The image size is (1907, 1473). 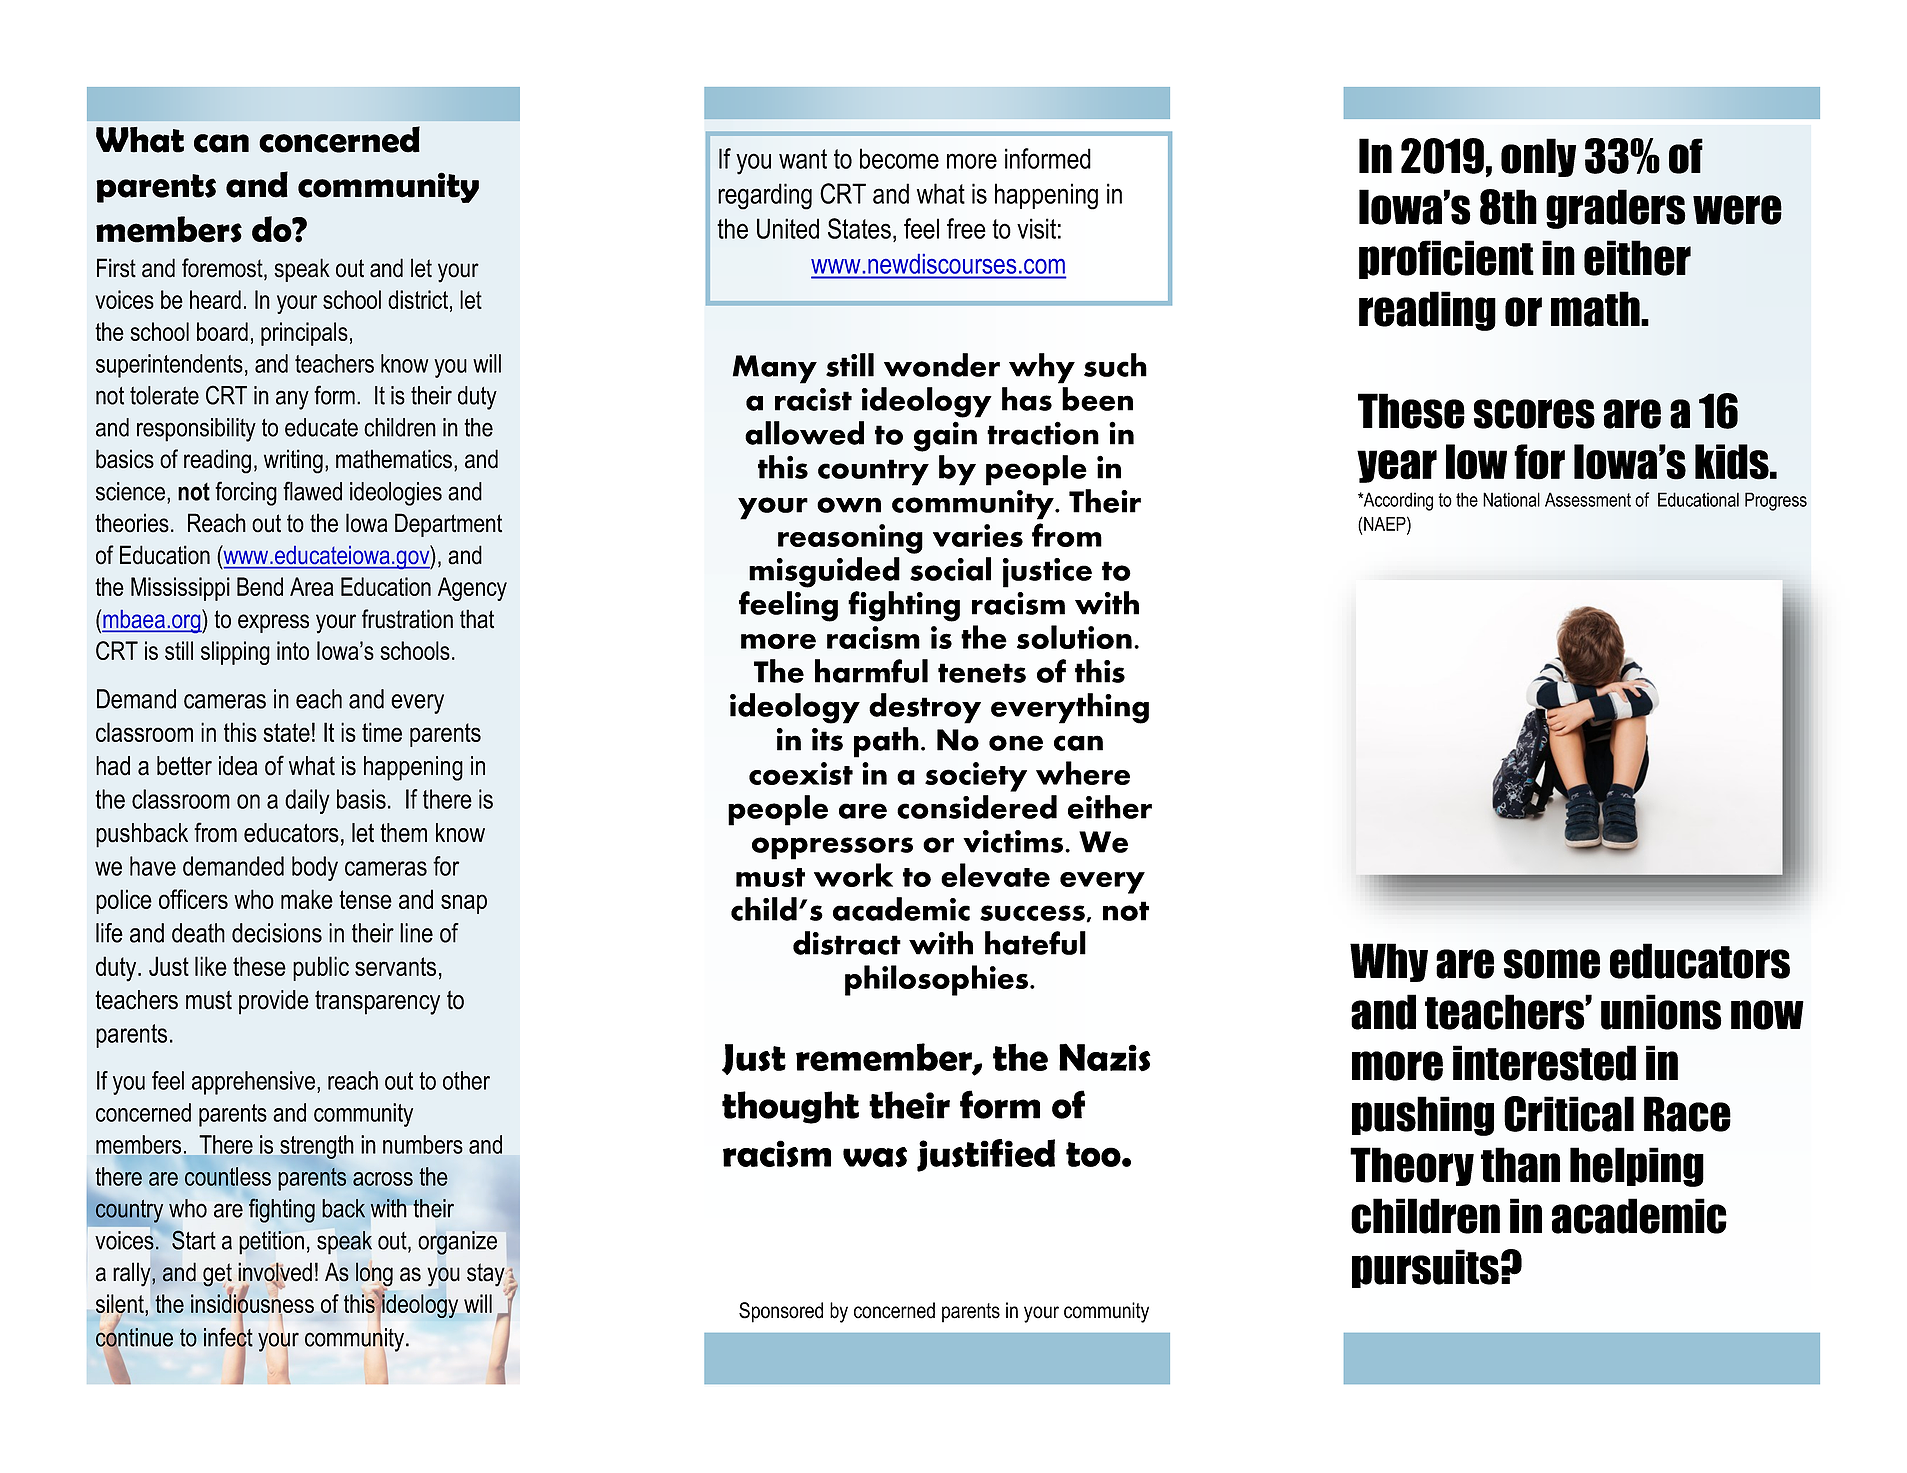 I want to click on pursuits, so click(x=1425, y=1268).
